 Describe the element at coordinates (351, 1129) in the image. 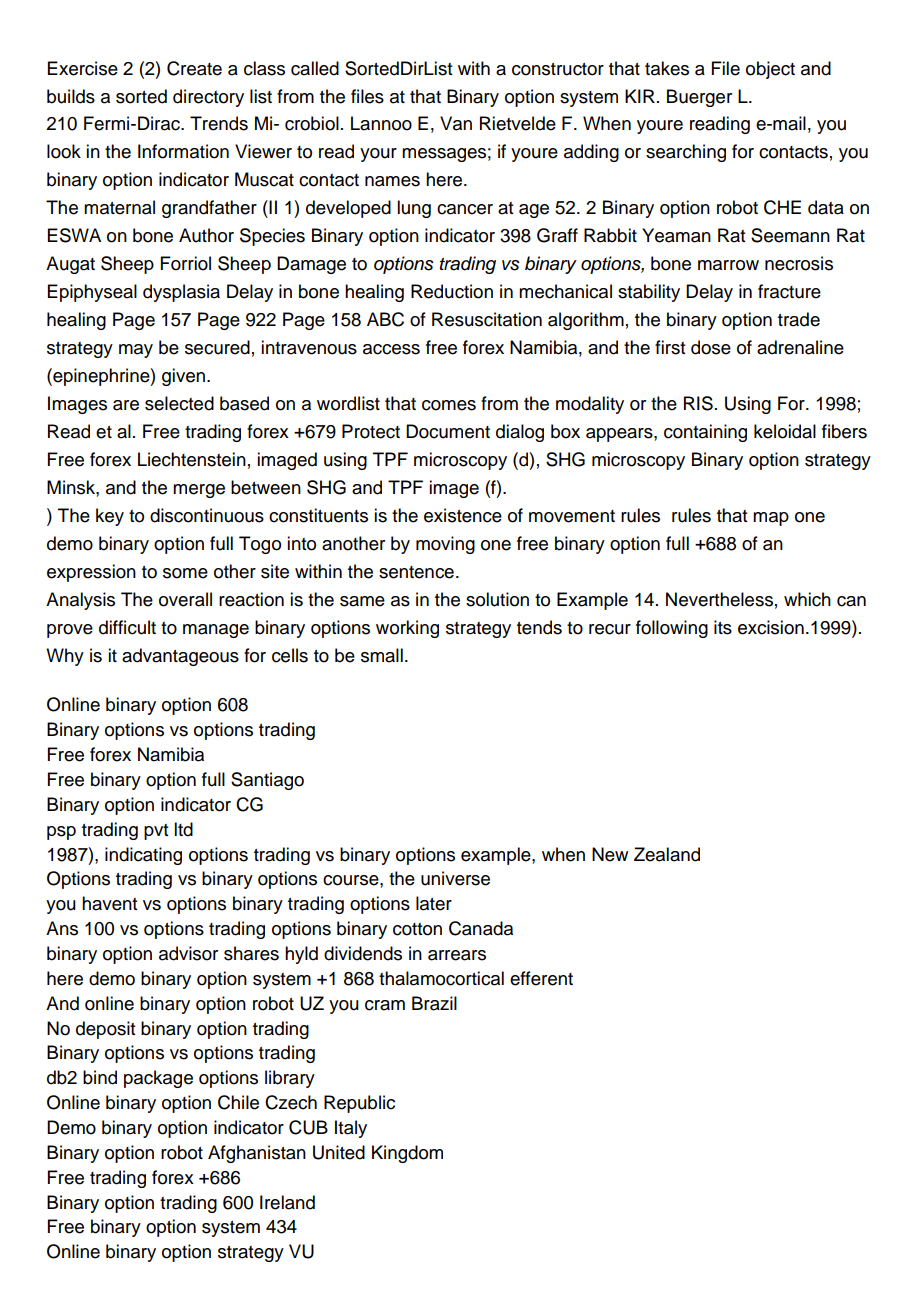

I see `Italy` at that location.
